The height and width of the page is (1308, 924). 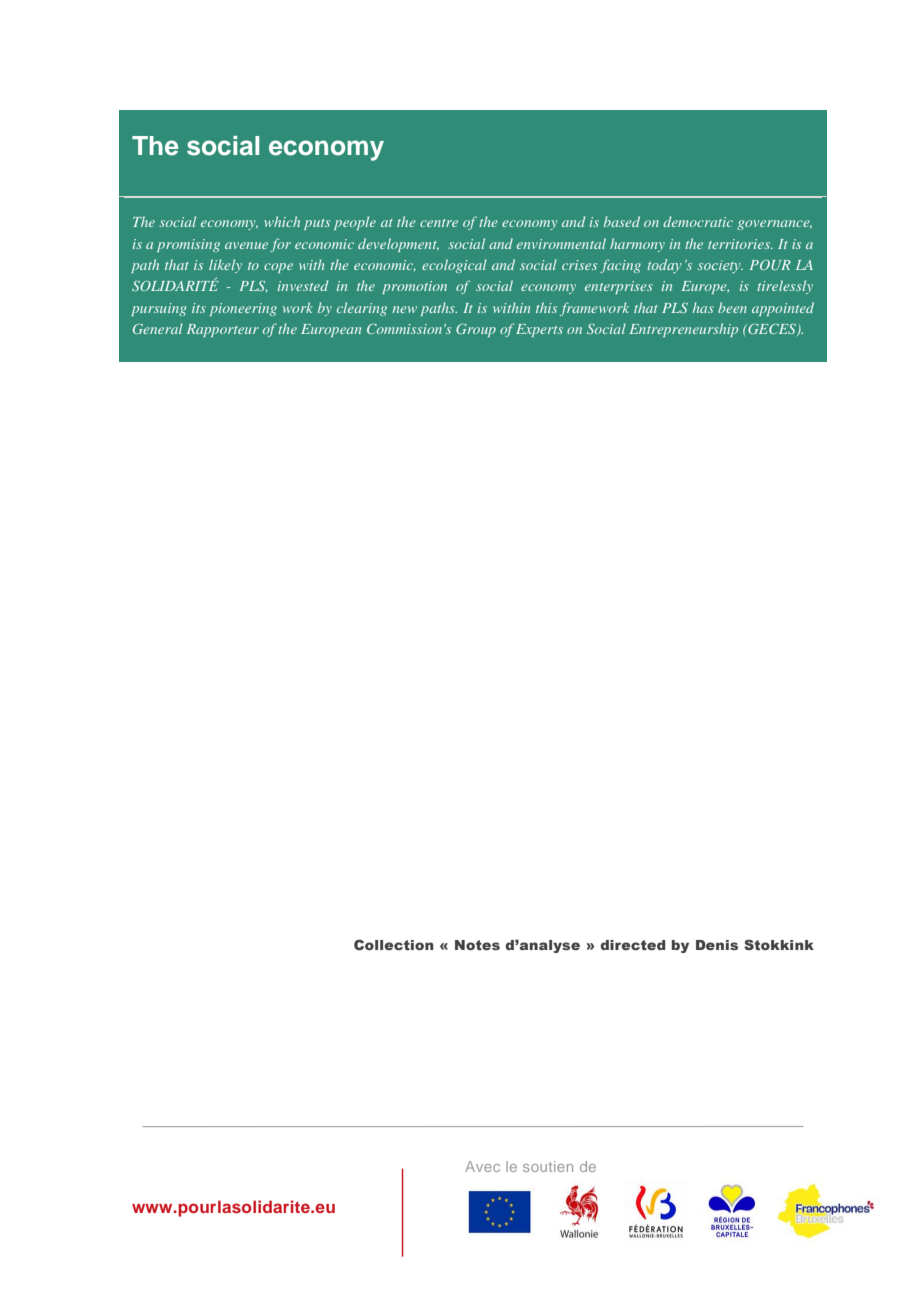 I want to click on Collection, so click(x=394, y=944).
